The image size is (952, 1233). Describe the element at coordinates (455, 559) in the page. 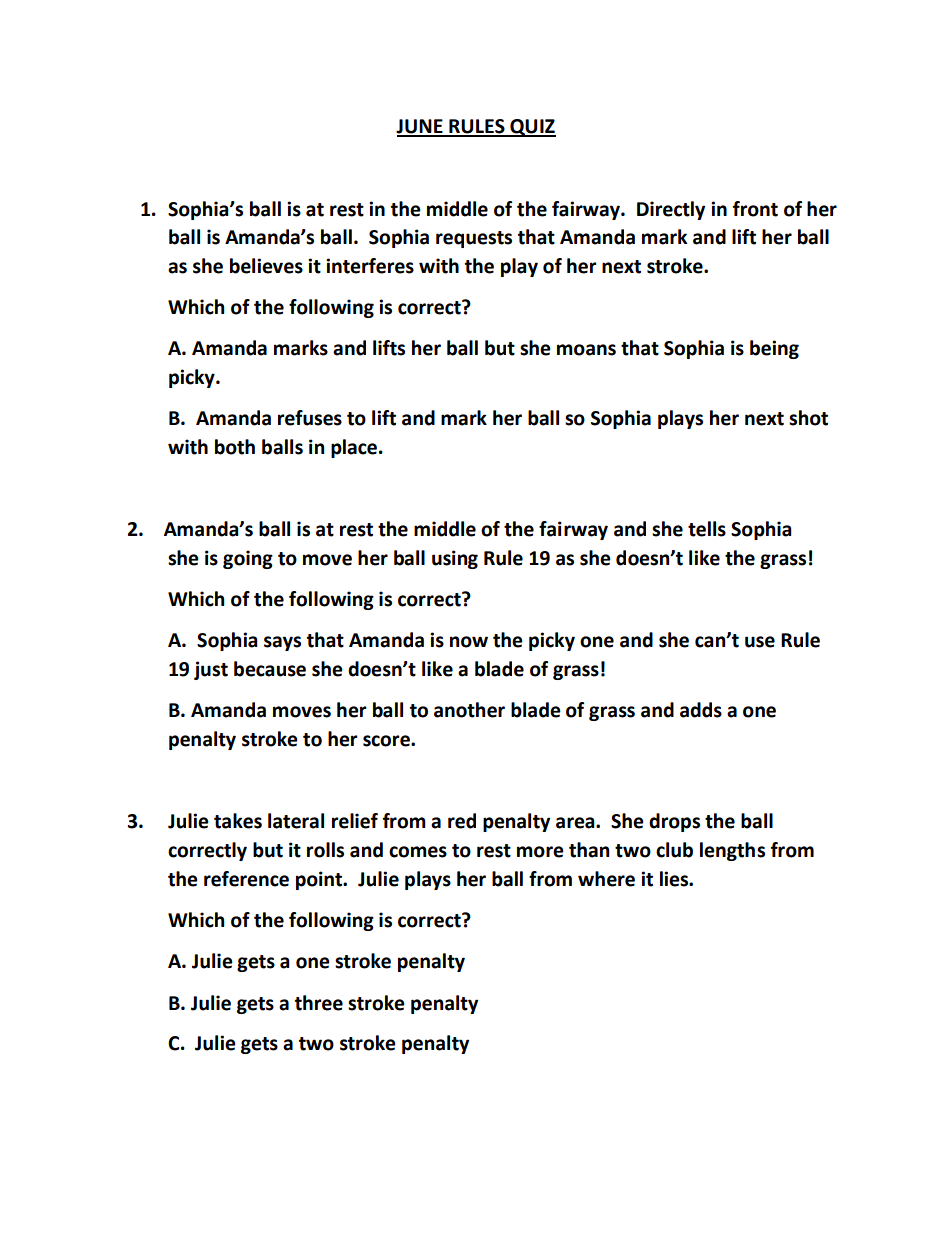

I see `using` at that location.
